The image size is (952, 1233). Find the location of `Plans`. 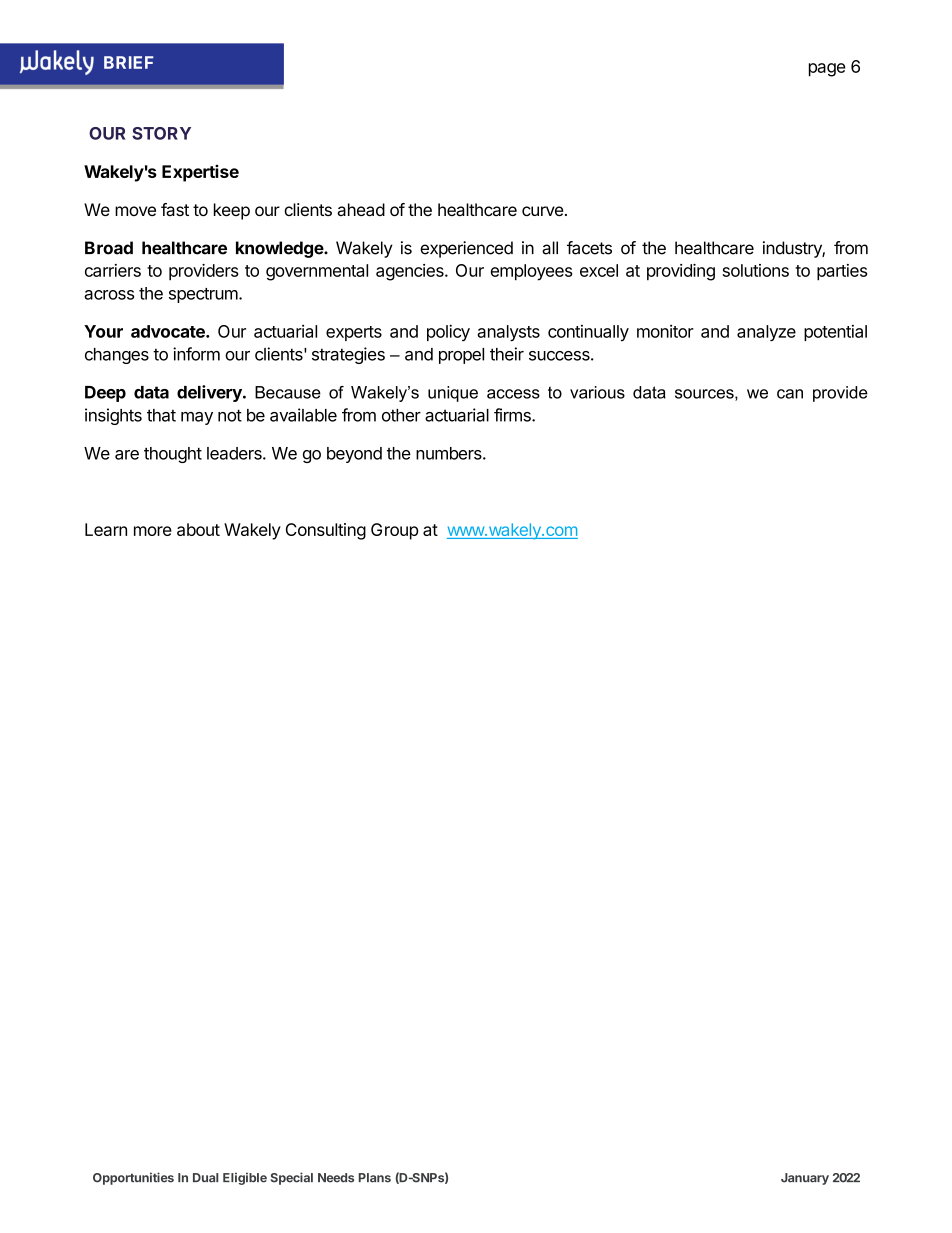

Plans is located at coordinates (375, 1178).
